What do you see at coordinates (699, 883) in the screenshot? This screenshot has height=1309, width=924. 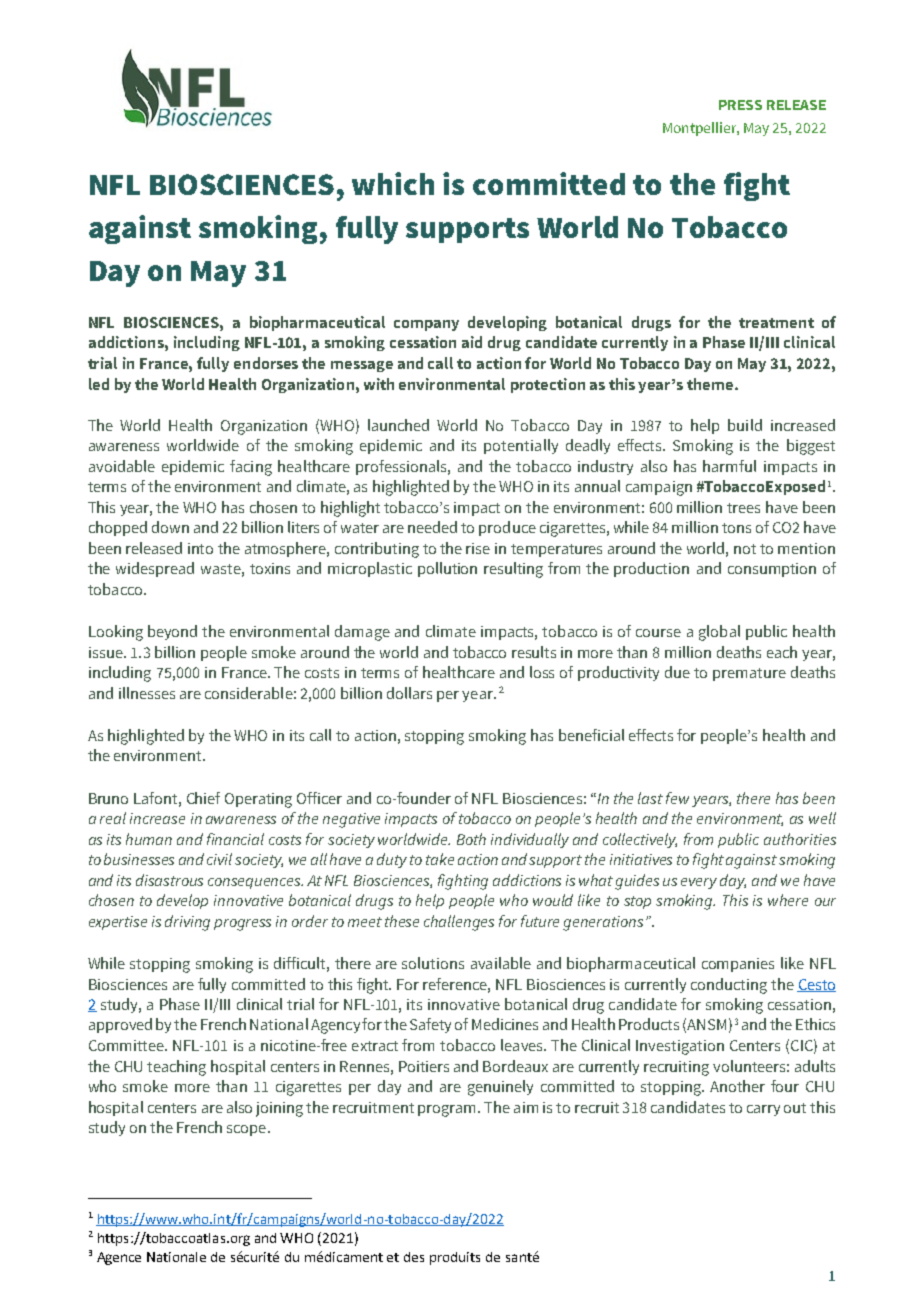 I see `every` at bounding box center [699, 883].
